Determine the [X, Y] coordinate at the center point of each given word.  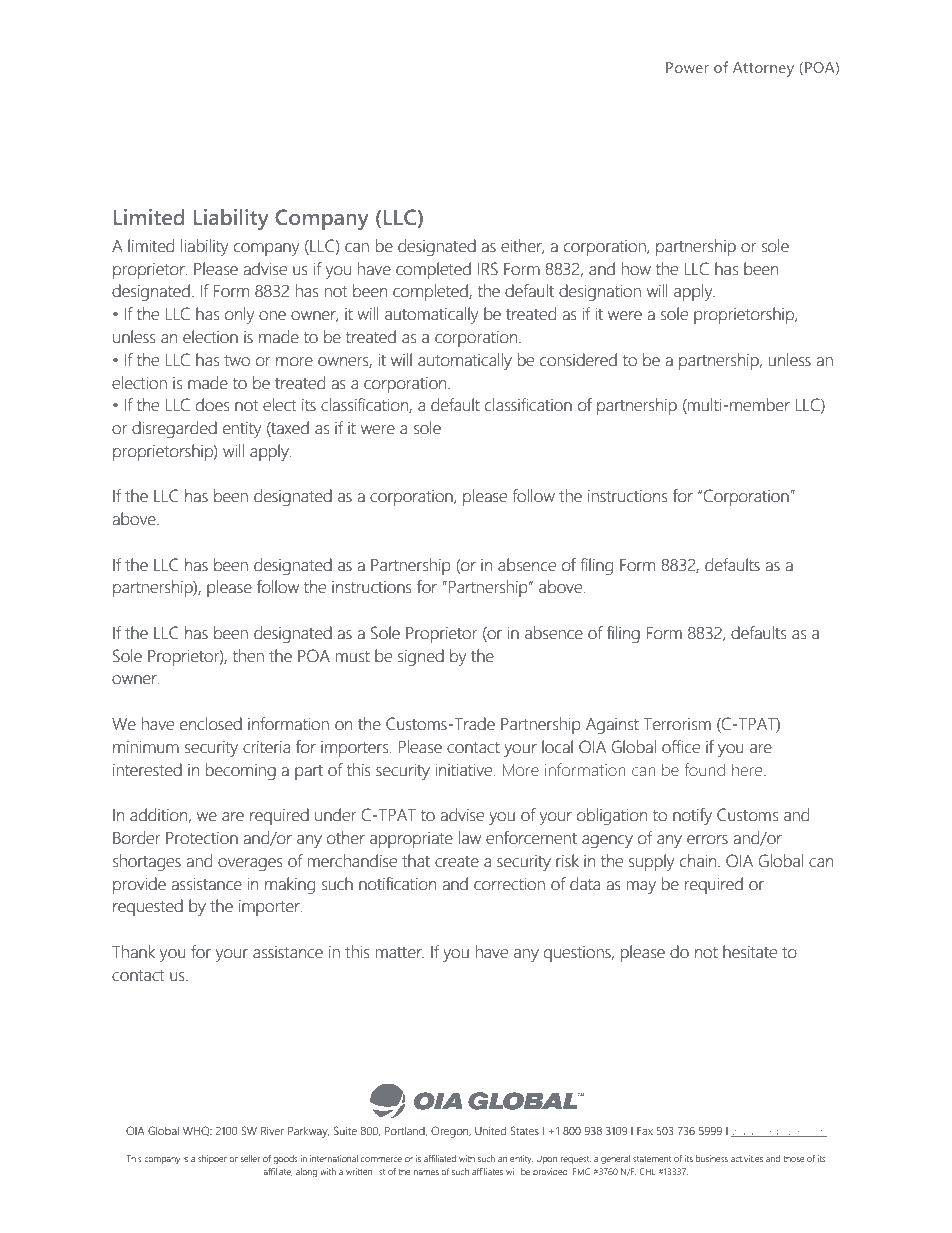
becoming [241, 771]
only [239, 315]
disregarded [174, 429]
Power [687, 67]
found [704, 769]
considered [578, 360]
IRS [487, 269]
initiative [465, 770]
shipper [212, 1159]
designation [600, 292]
